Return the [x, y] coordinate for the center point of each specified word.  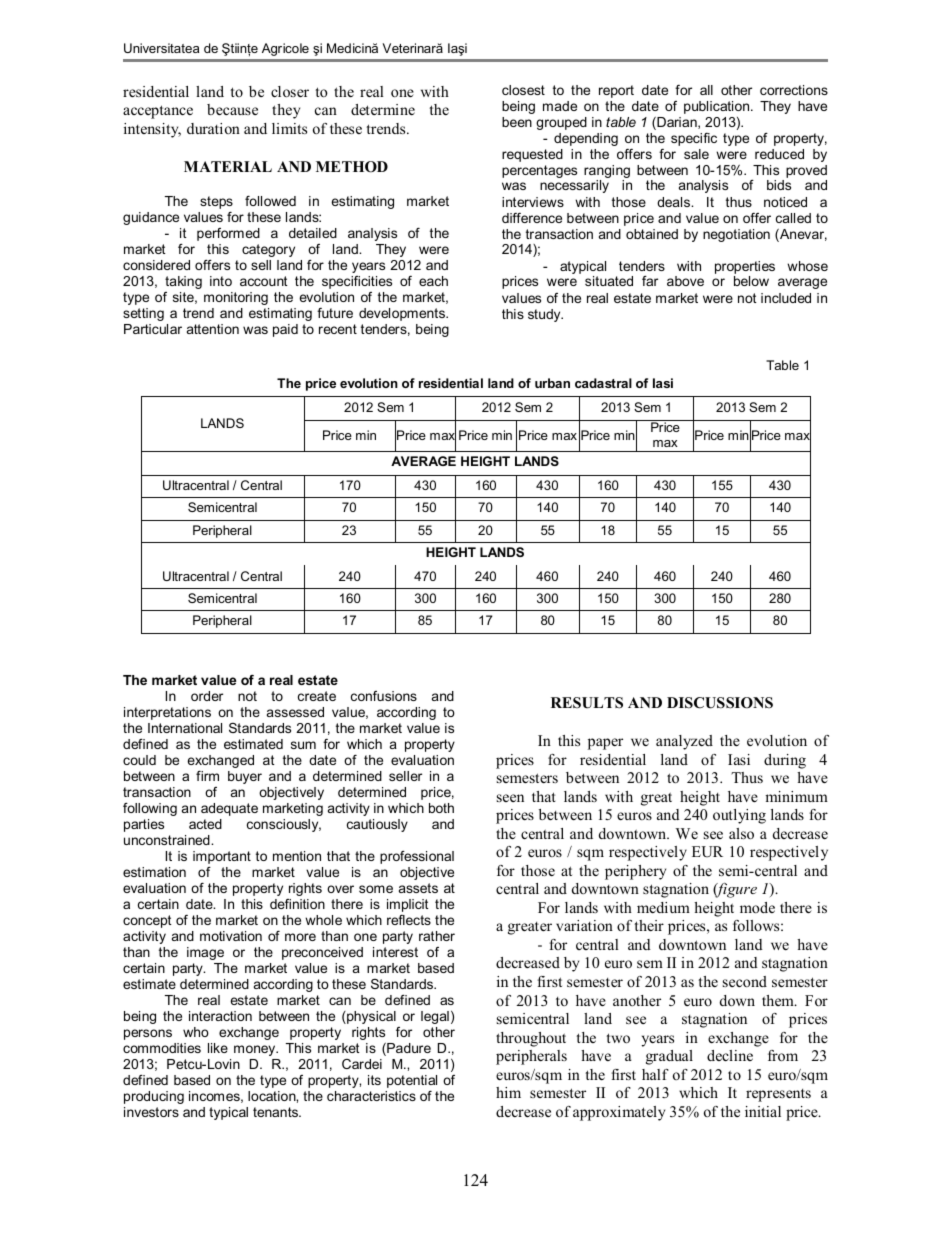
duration [213, 128]
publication [718, 107]
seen [510, 798]
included [786, 298]
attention [213, 329]
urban [552, 383]
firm [207, 776]
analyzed [684, 742]
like [218, 1048]
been [517, 122]
